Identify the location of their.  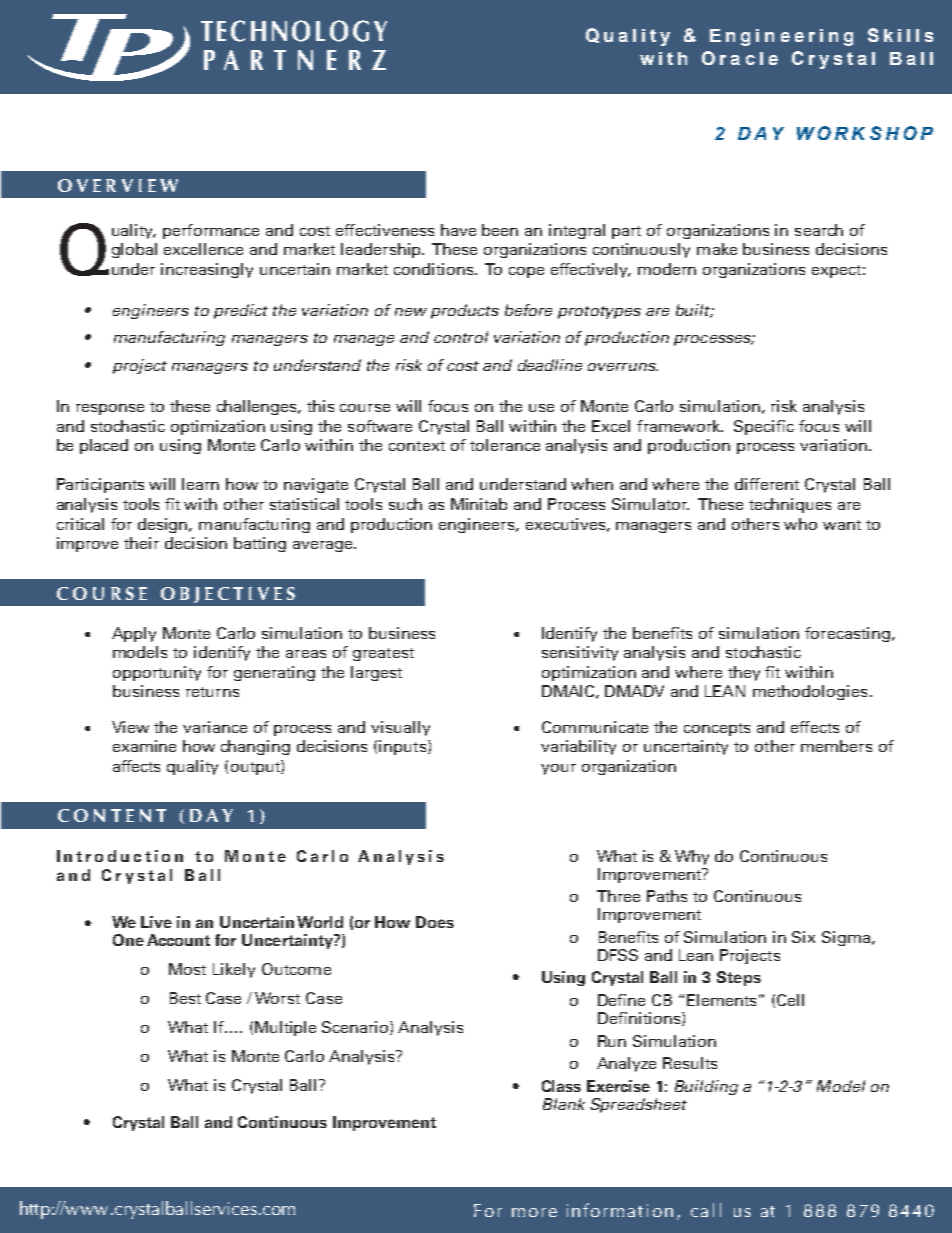
(141, 543).
